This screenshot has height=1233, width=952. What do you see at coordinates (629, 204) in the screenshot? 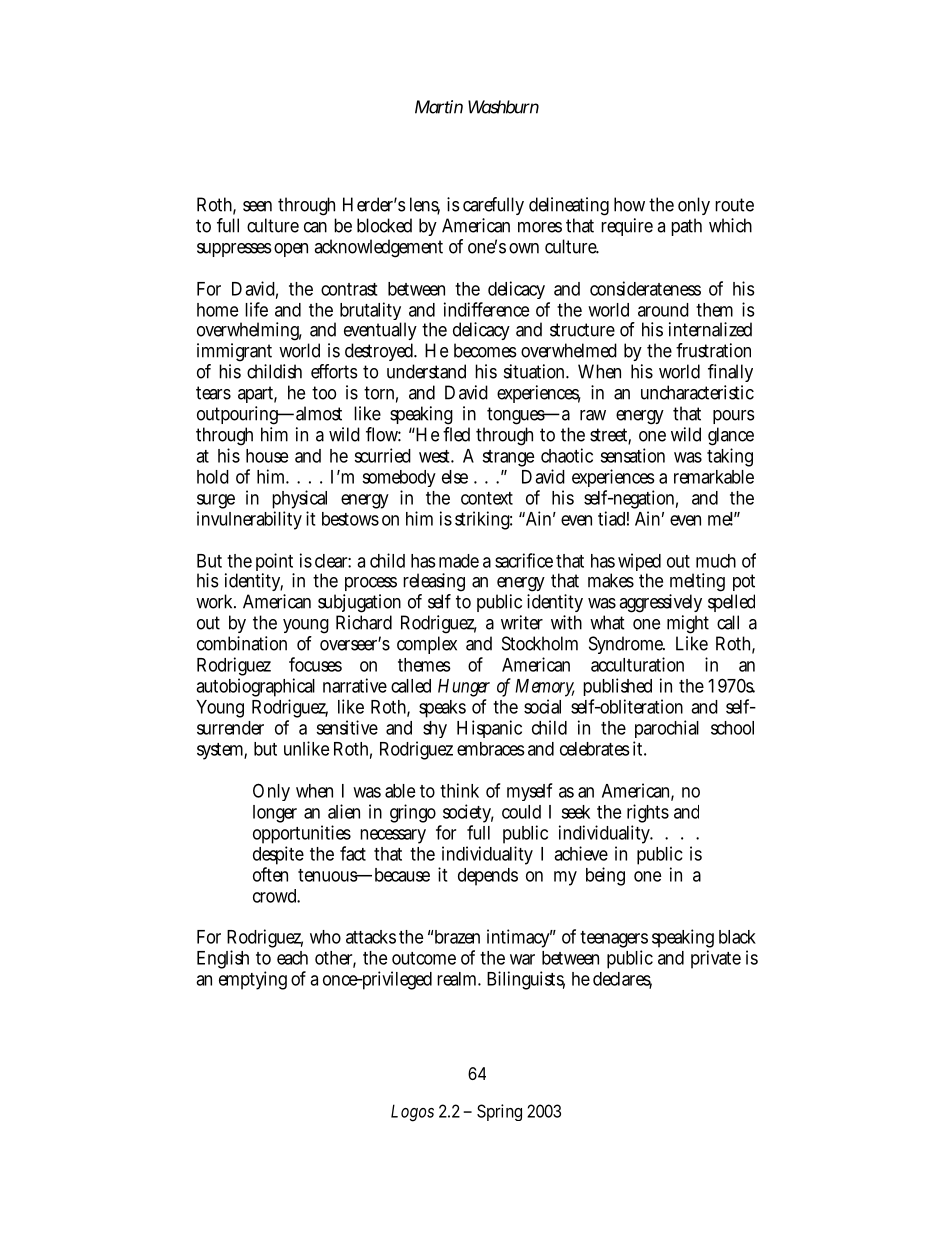
I see `how` at bounding box center [629, 204].
